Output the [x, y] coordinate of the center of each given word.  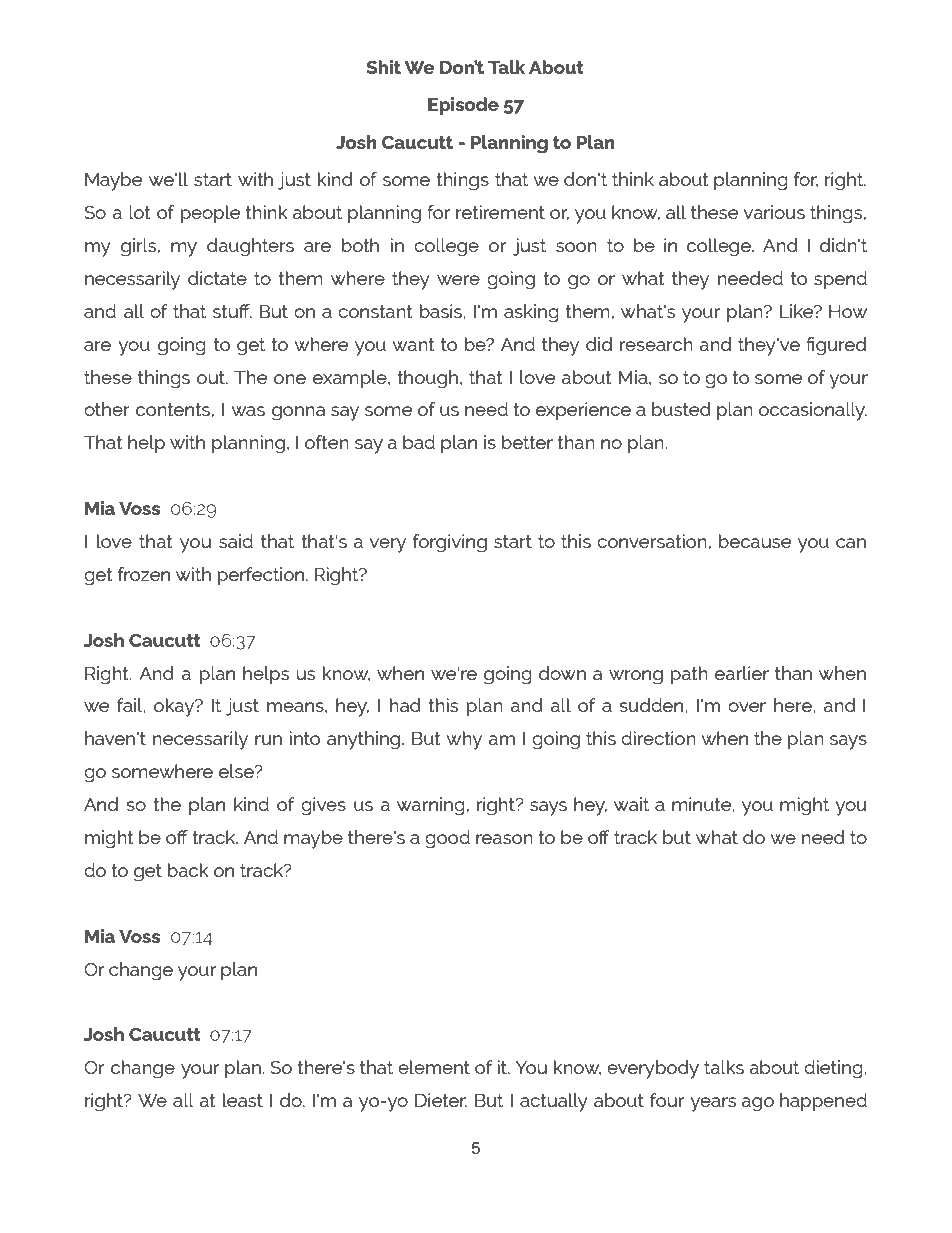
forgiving [450, 543]
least [243, 1100]
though [428, 379]
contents [173, 409]
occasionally [813, 411]
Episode [463, 106]
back [188, 870]
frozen [144, 574]
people [210, 214]
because [755, 541]
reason [504, 839]
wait [631, 804]
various [774, 212]
